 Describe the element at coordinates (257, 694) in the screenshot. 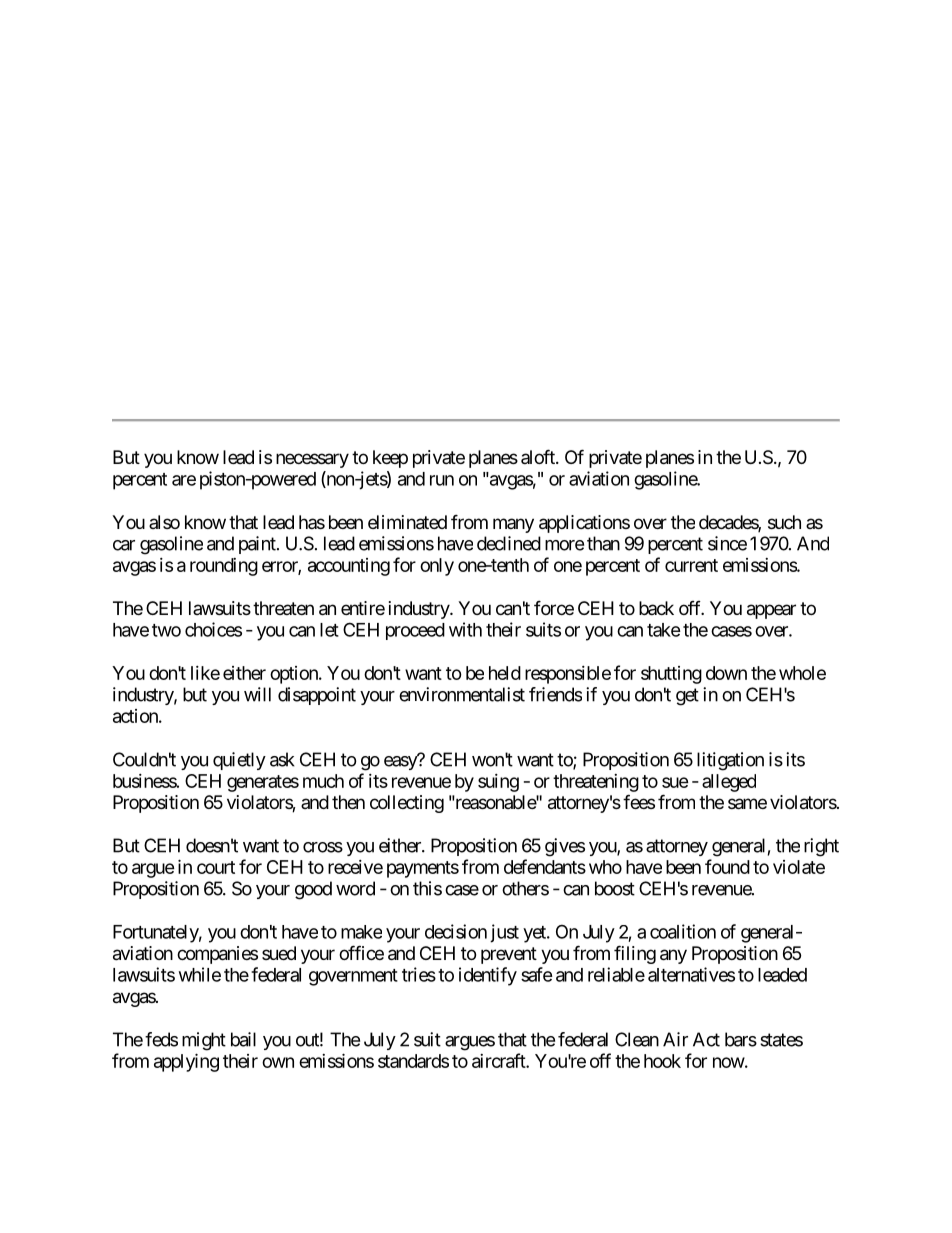

I see `will` at that location.
